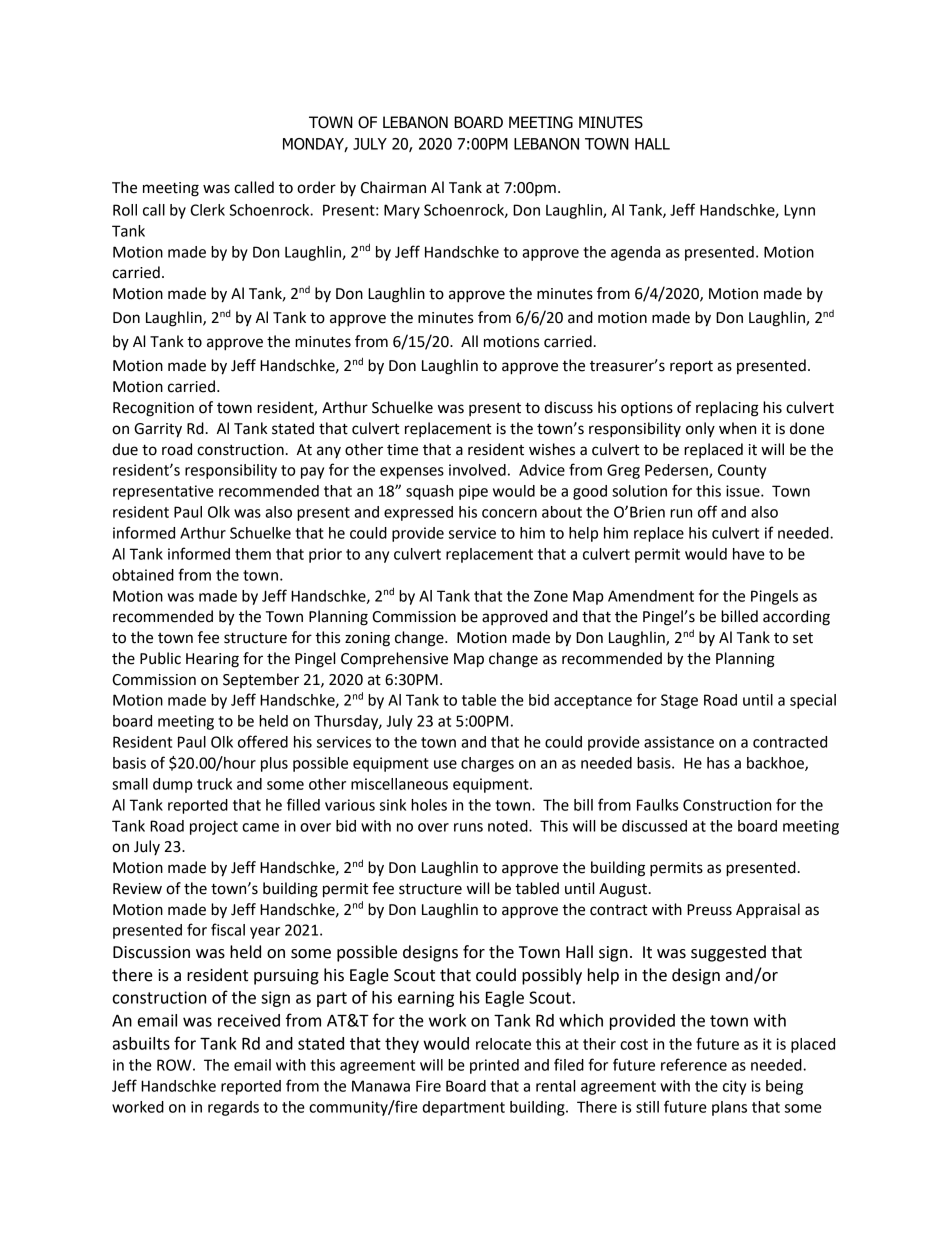  Describe the element at coordinates (803, 638) in the screenshot. I see `set` at that location.
